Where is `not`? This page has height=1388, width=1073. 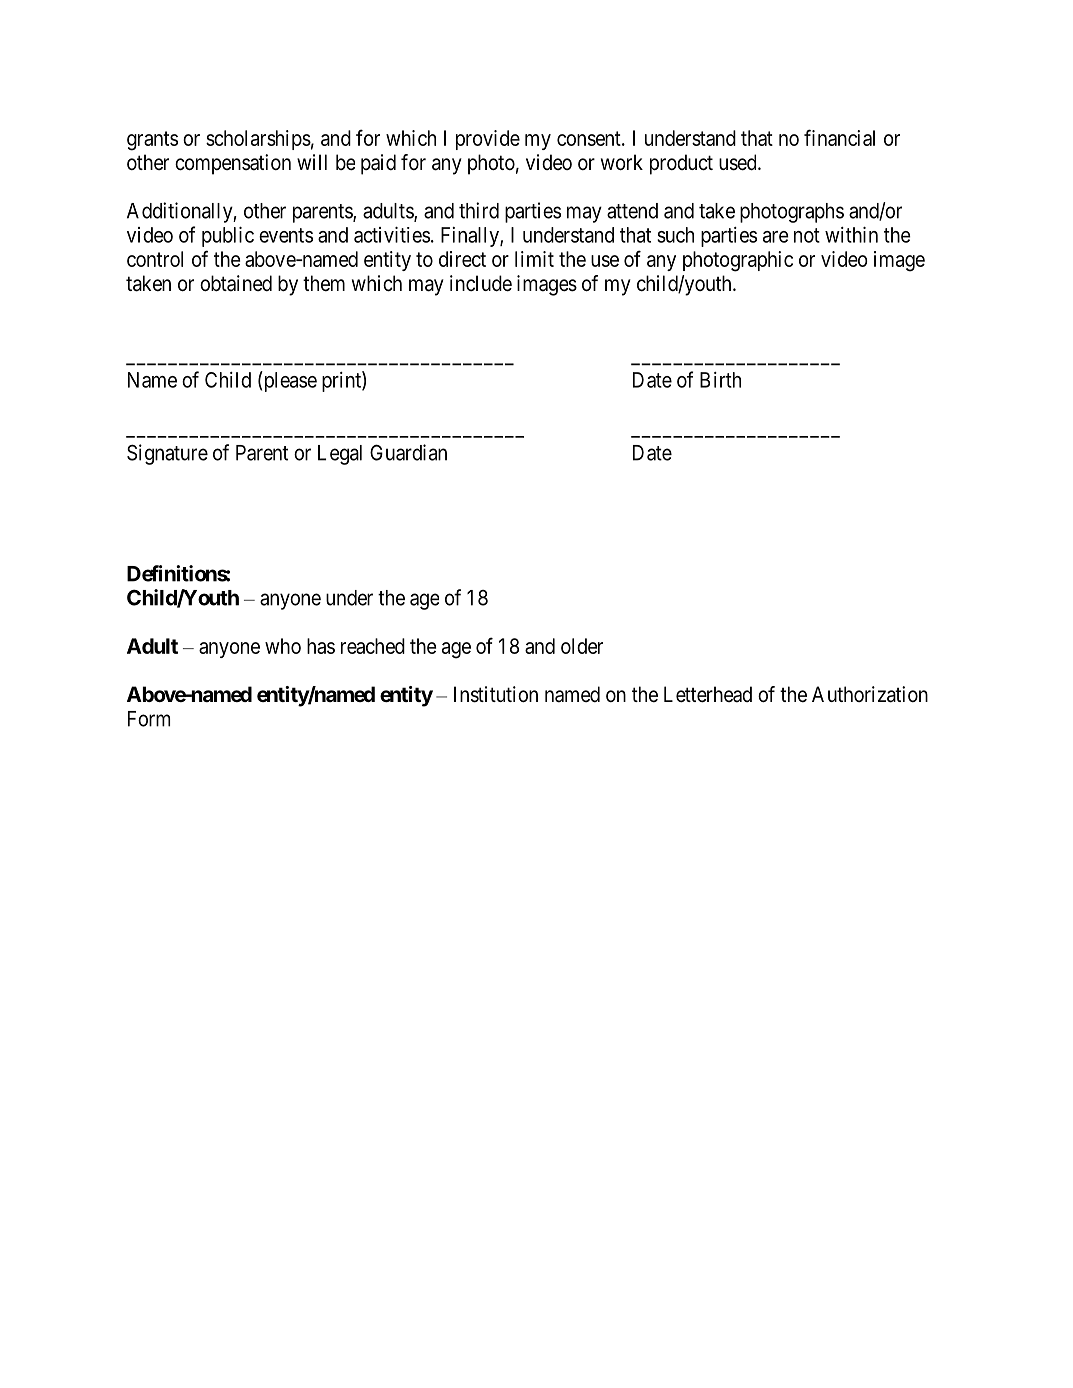 not is located at coordinates (807, 235).
